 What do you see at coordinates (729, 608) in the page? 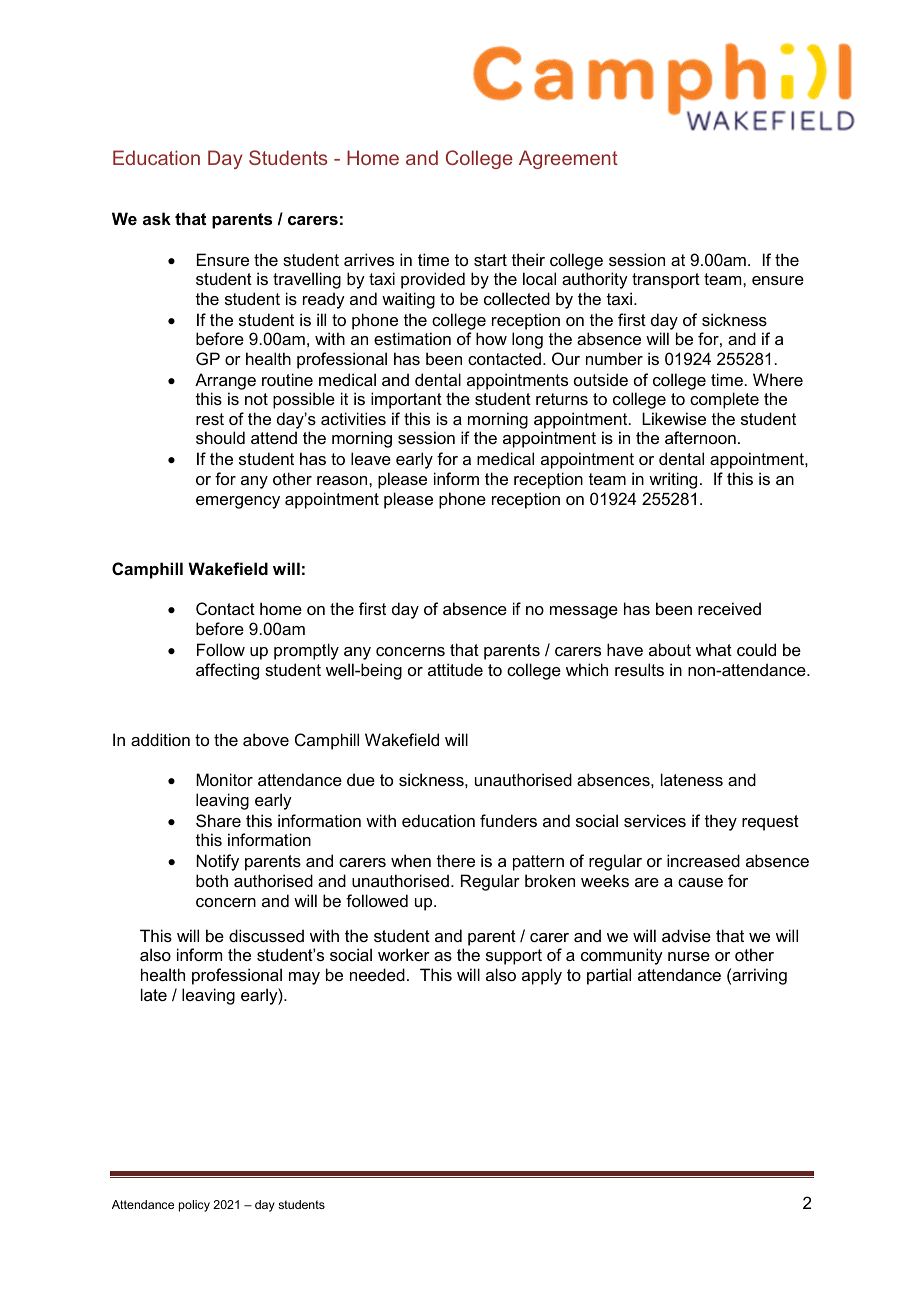
I see `received` at bounding box center [729, 608].
